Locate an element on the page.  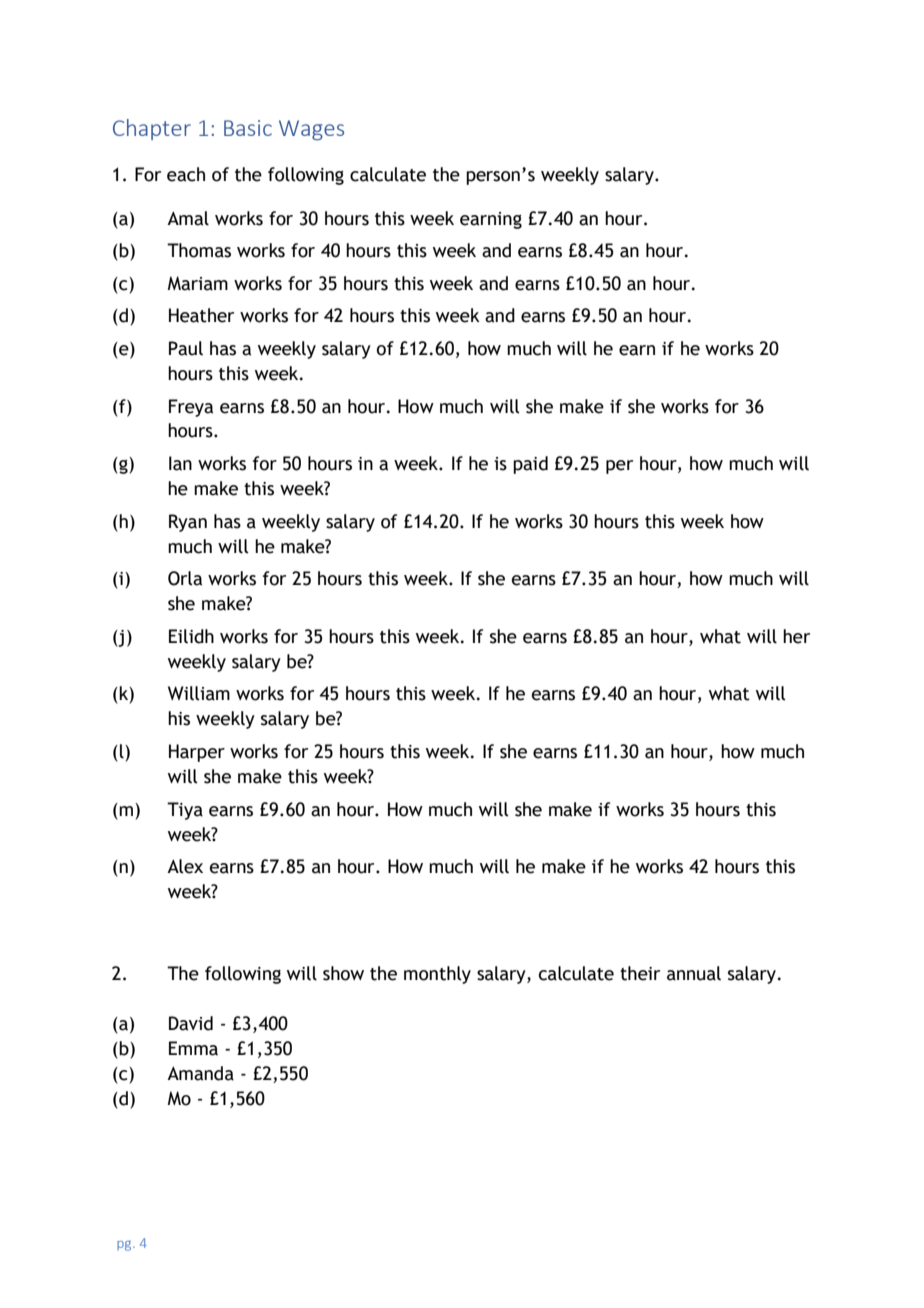
paid is located at coordinates (530, 465).
